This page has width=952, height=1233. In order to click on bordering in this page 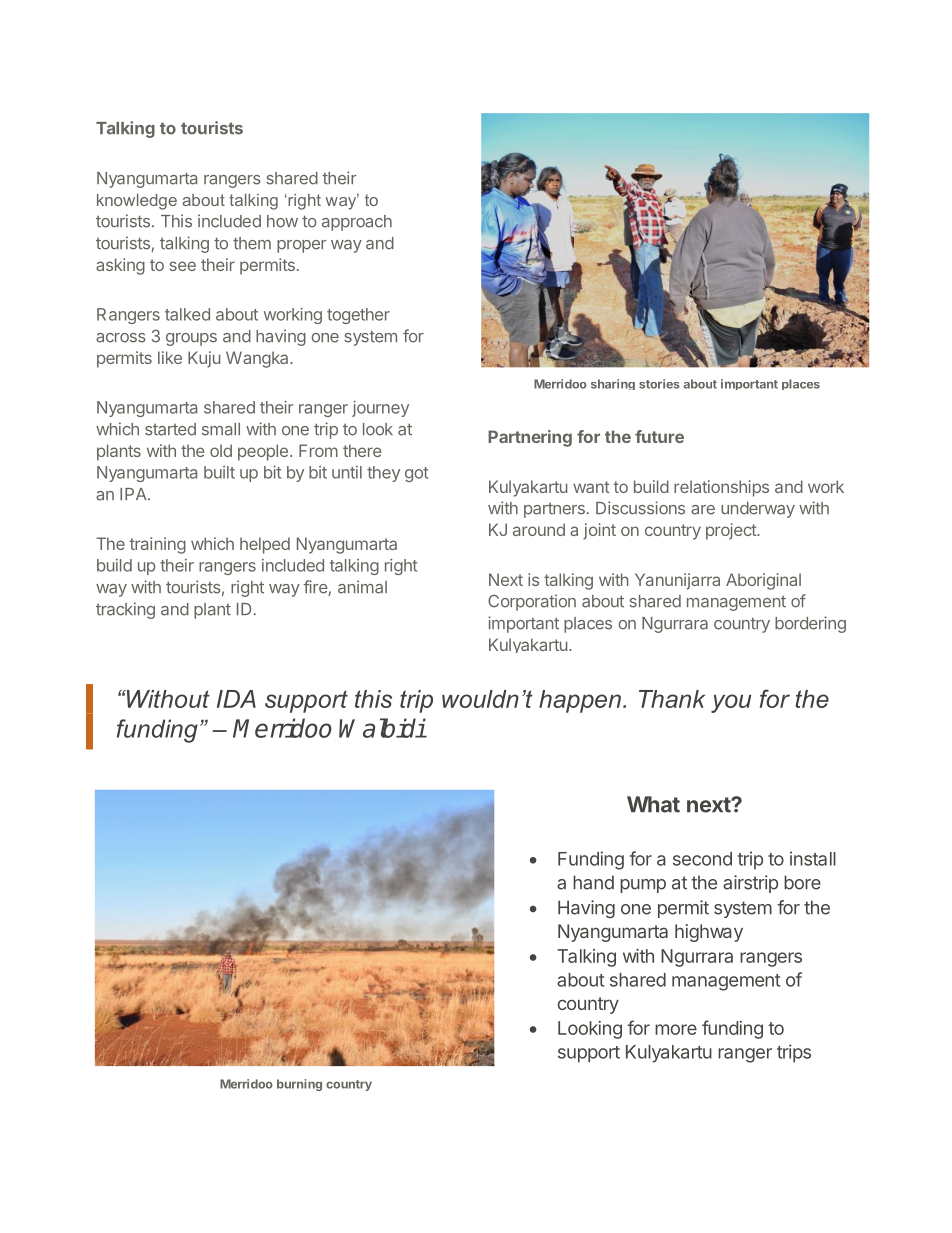, I will do `click(810, 624)`.
